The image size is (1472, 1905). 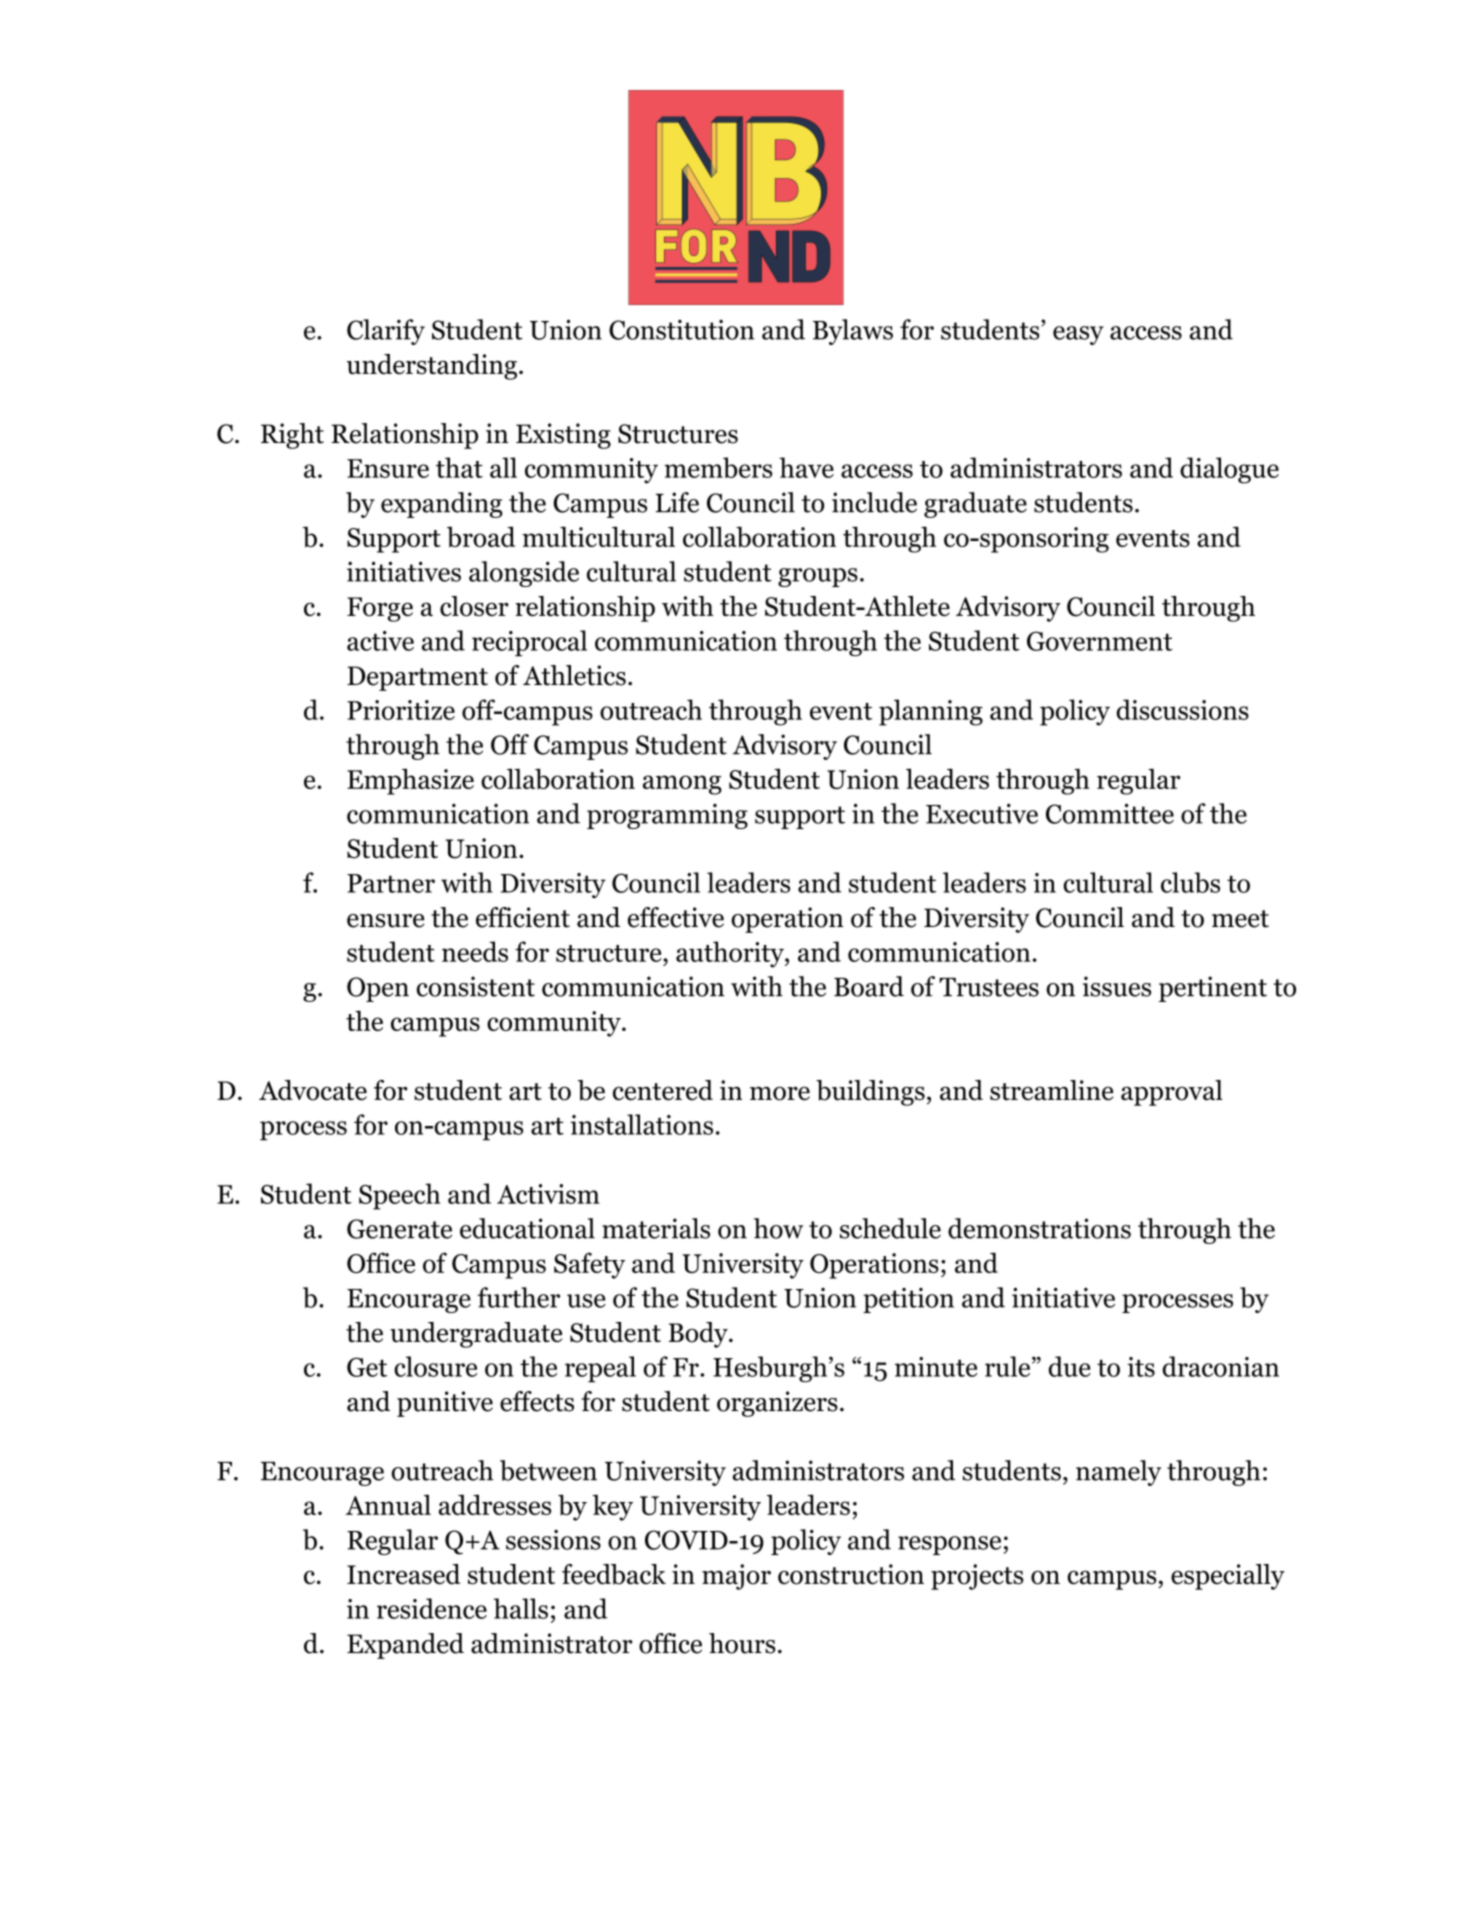 I want to click on Bylaws, so click(x=853, y=332).
